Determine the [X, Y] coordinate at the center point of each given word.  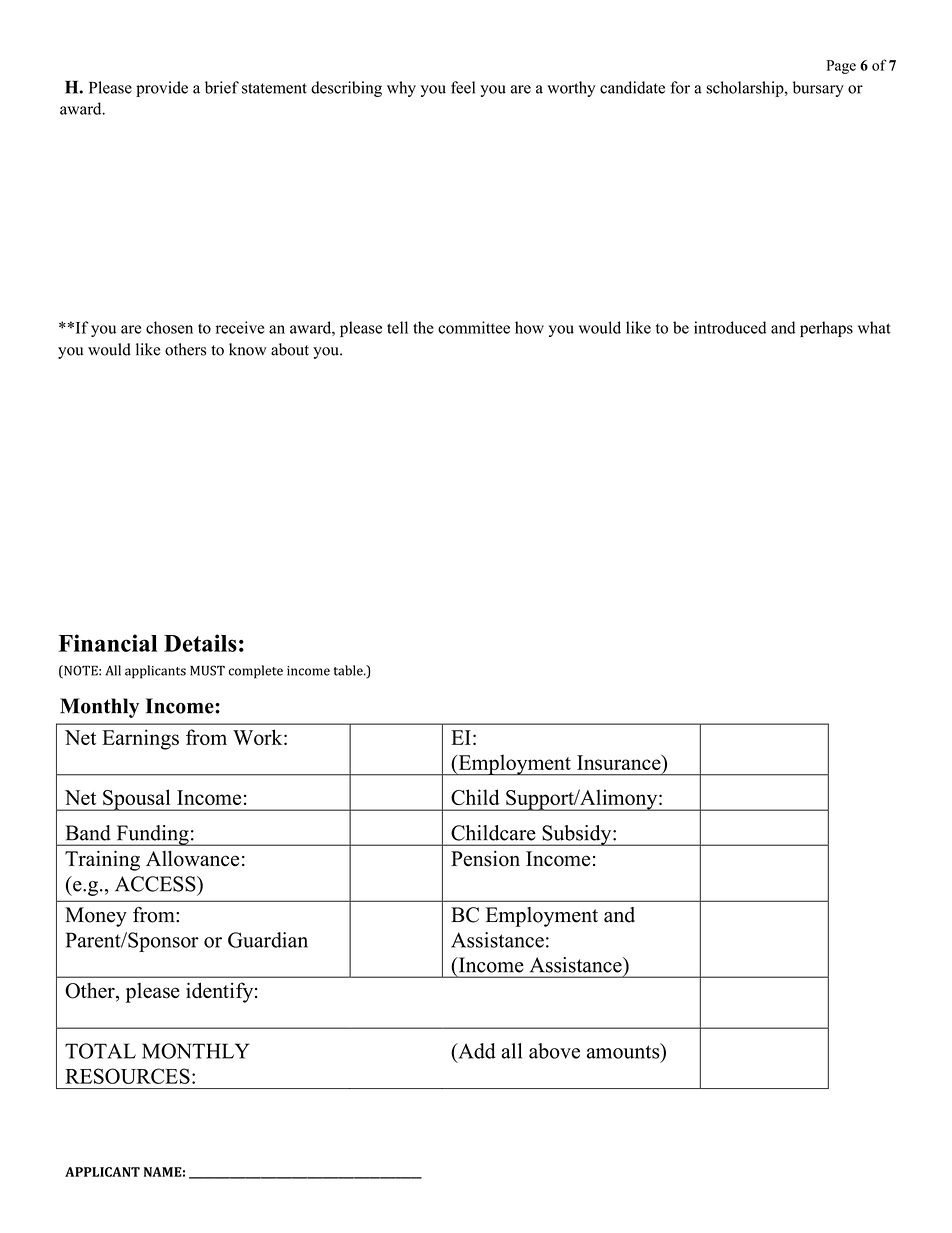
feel [463, 87]
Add [476, 1051]
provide [162, 89]
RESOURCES [127, 1076]
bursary [818, 89]
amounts [624, 1051]
